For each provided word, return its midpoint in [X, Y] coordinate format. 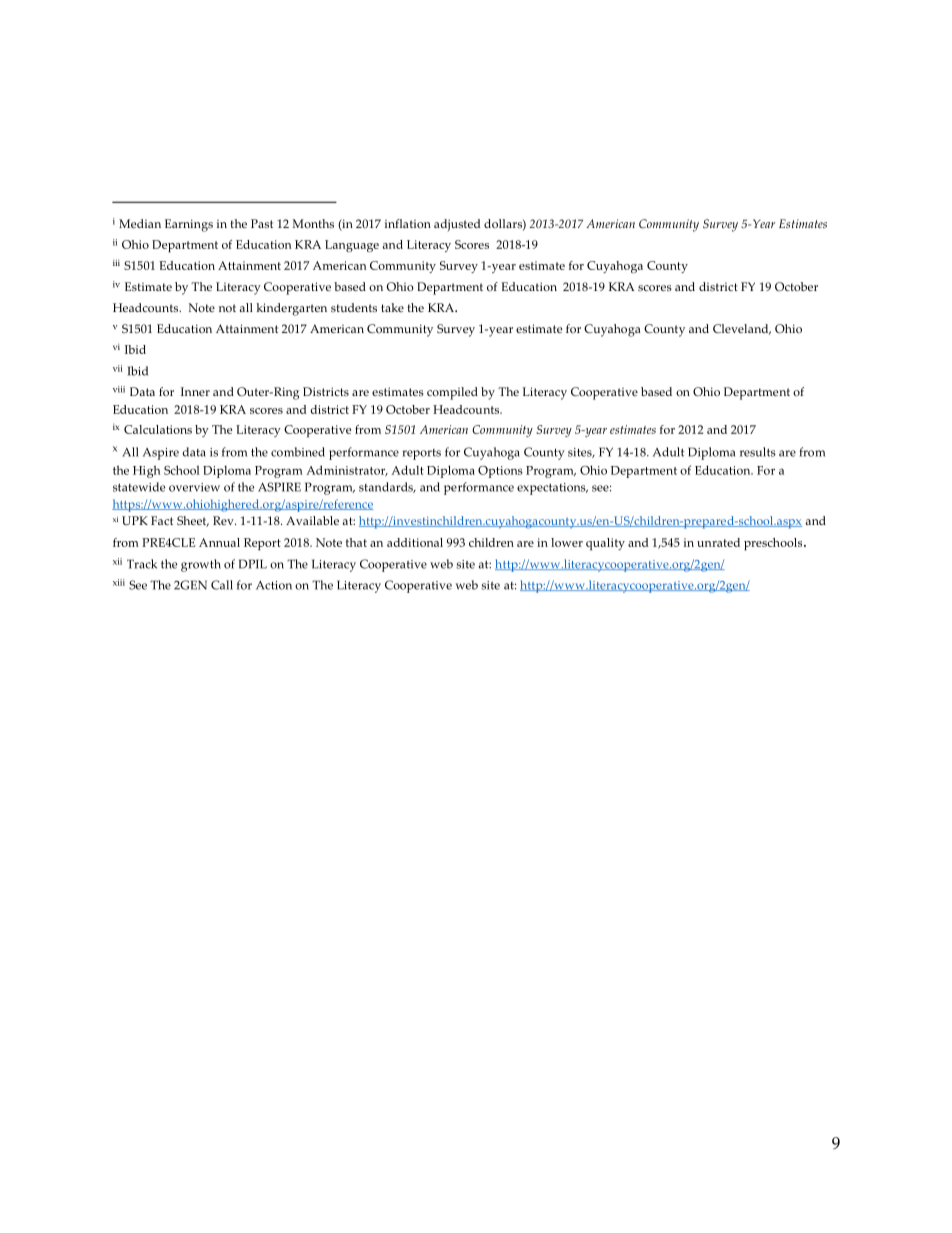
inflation [408, 223]
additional [415, 542]
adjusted [457, 225]
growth [201, 565]
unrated [718, 542]
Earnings [189, 225]
